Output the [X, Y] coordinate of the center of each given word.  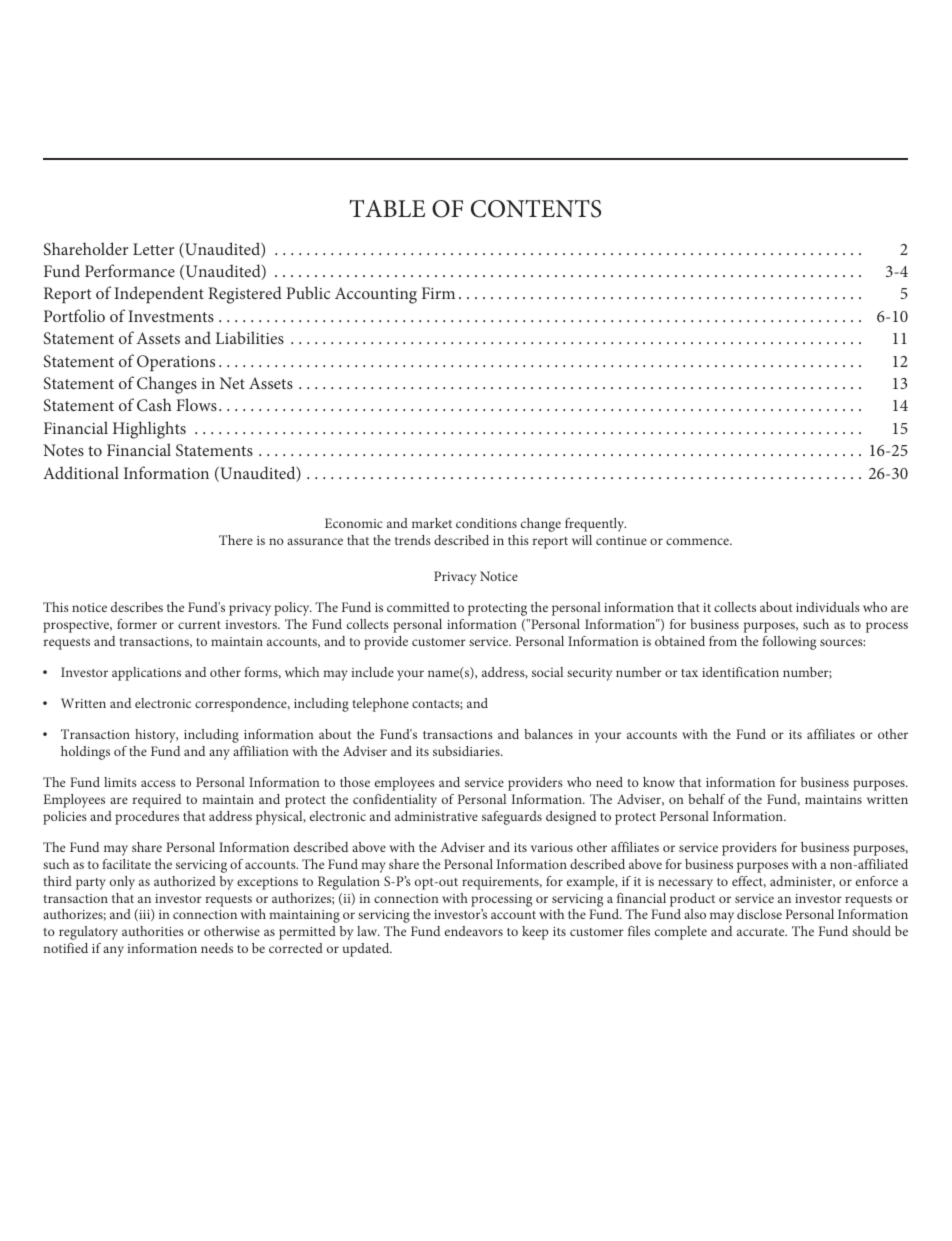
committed [418, 607]
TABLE [387, 208]
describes [137, 607]
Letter [153, 249]
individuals [828, 607]
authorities [153, 931]
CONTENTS [536, 209]
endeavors [474, 931]
